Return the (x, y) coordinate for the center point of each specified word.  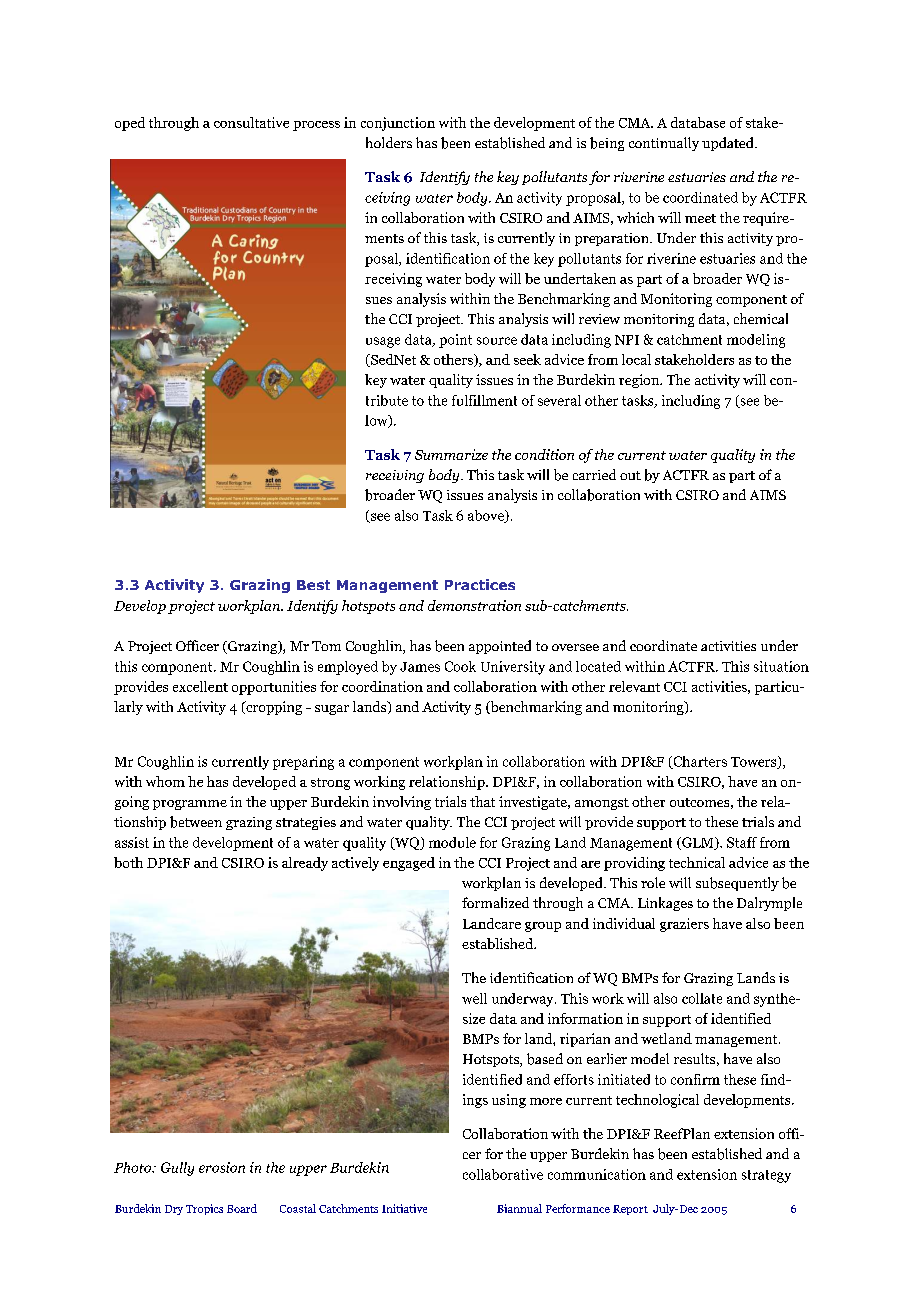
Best (313, 585)
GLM (698, 843)
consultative (251, 122)
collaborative (503, 1174)
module (452, 842)
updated (729, 144)
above (487, 516)
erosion (222, 1167)
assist (132, 842)
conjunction (398, 124)
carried (594, 474)
